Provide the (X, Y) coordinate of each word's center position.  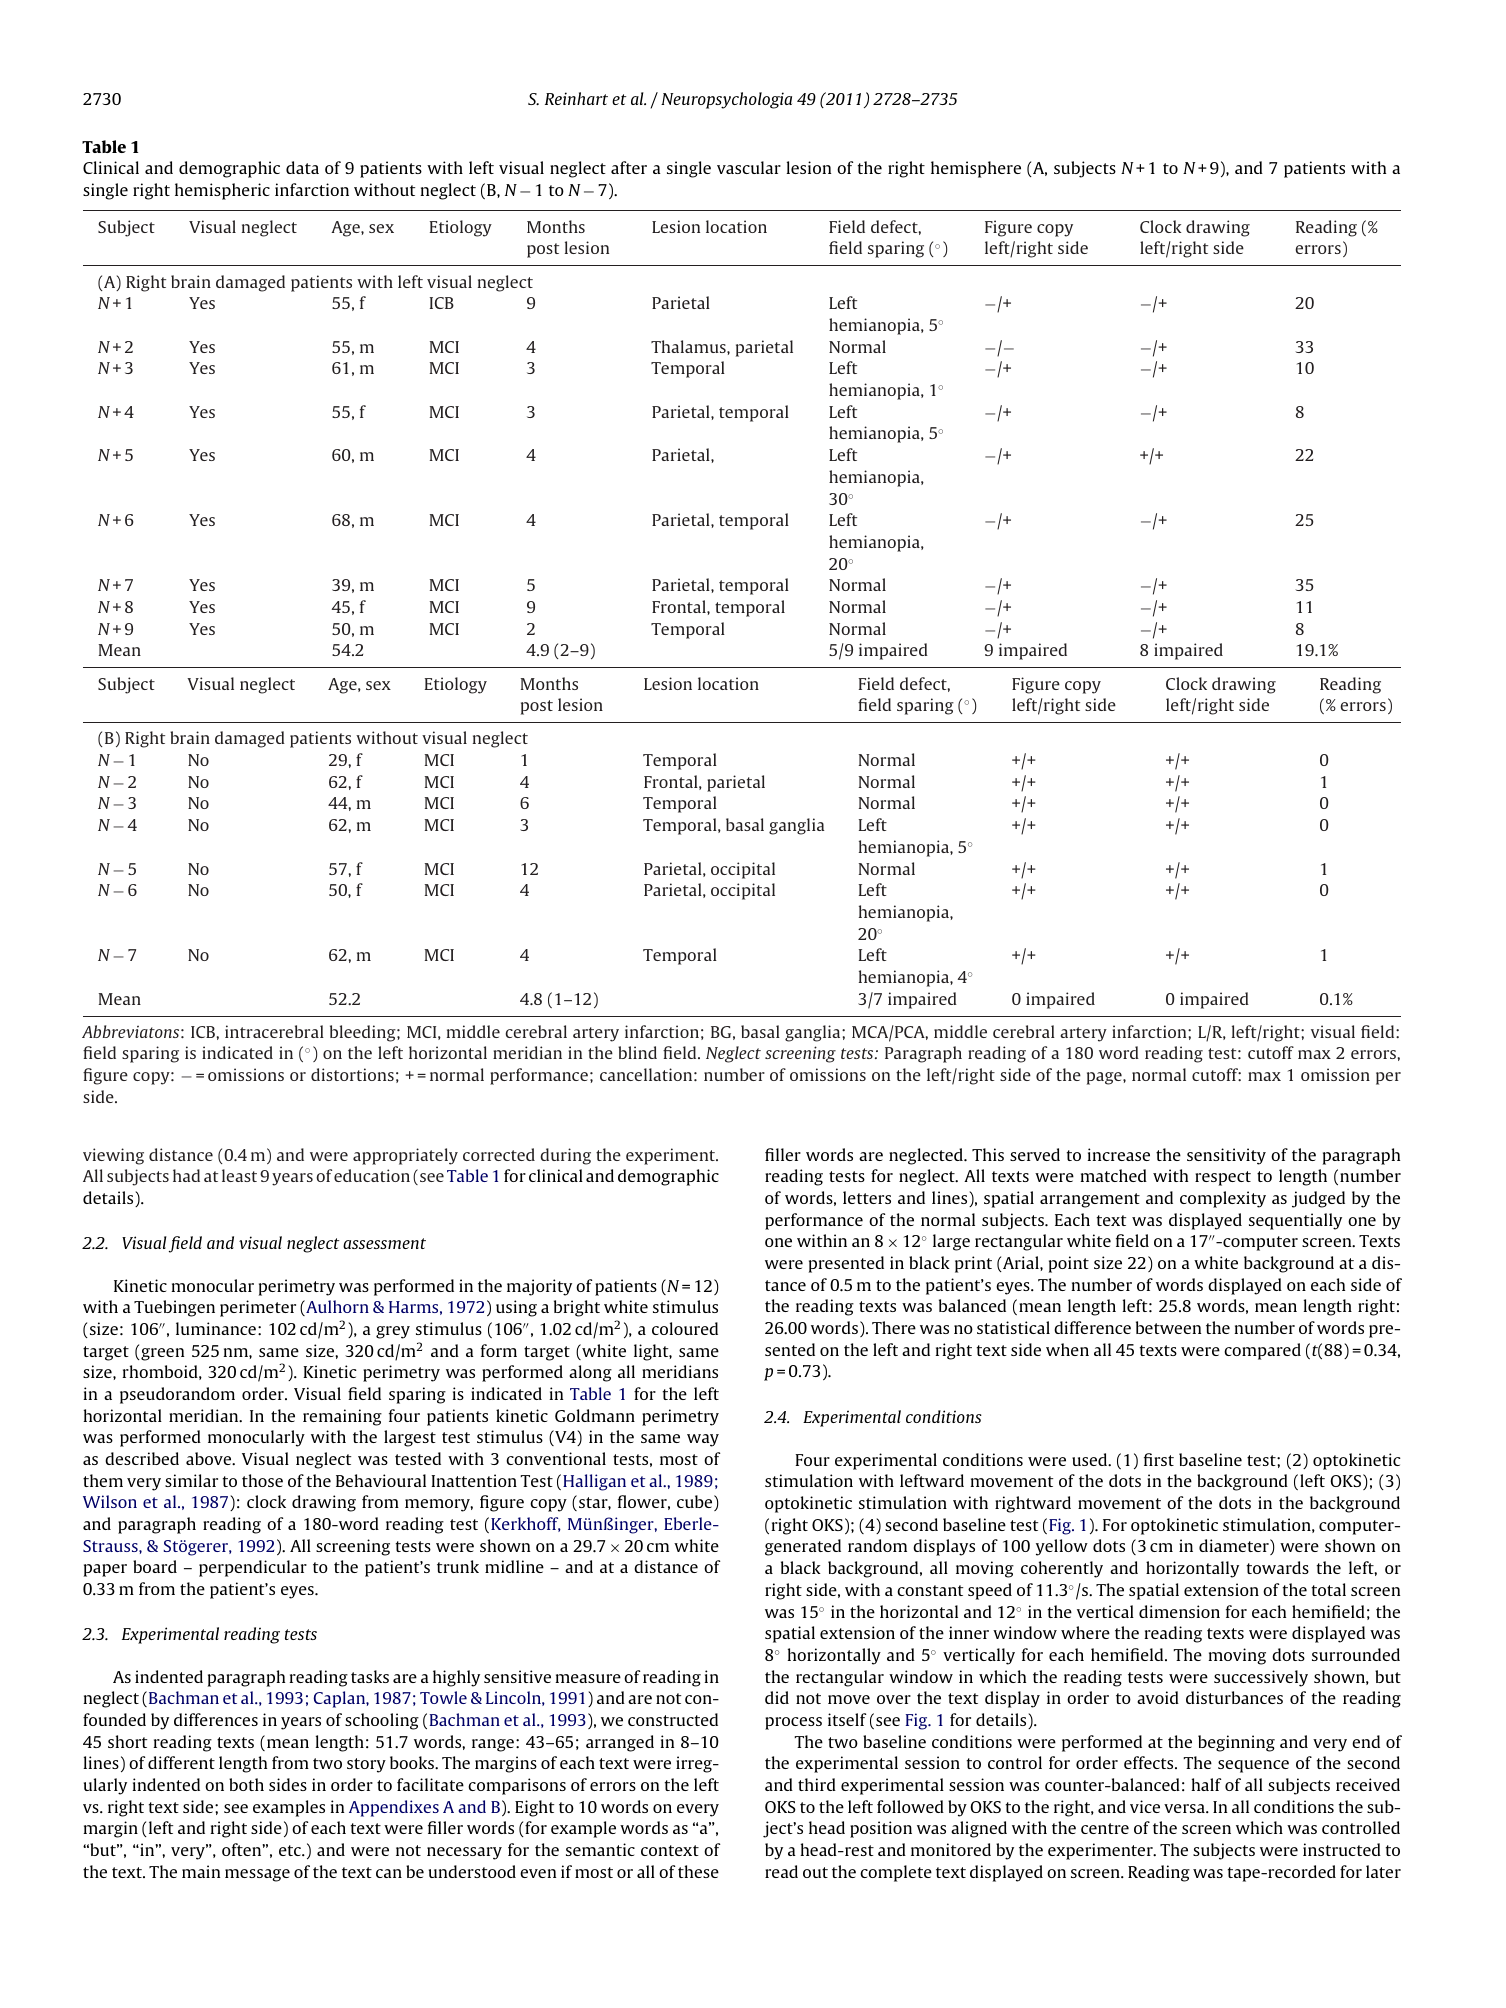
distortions (352, 1074)
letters (867, 1197)
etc (291, 1850)
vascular (749, 167)
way (703, 1440)
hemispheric (222, 191)
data (302, 167)
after (629, 167)
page (1105, 1078)
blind (637, 1052)
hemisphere (976, 169)
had (186, 1175)
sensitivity (1226, 1156)
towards (1278, 1567)
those (262, 1480)
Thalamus (689, 346)
